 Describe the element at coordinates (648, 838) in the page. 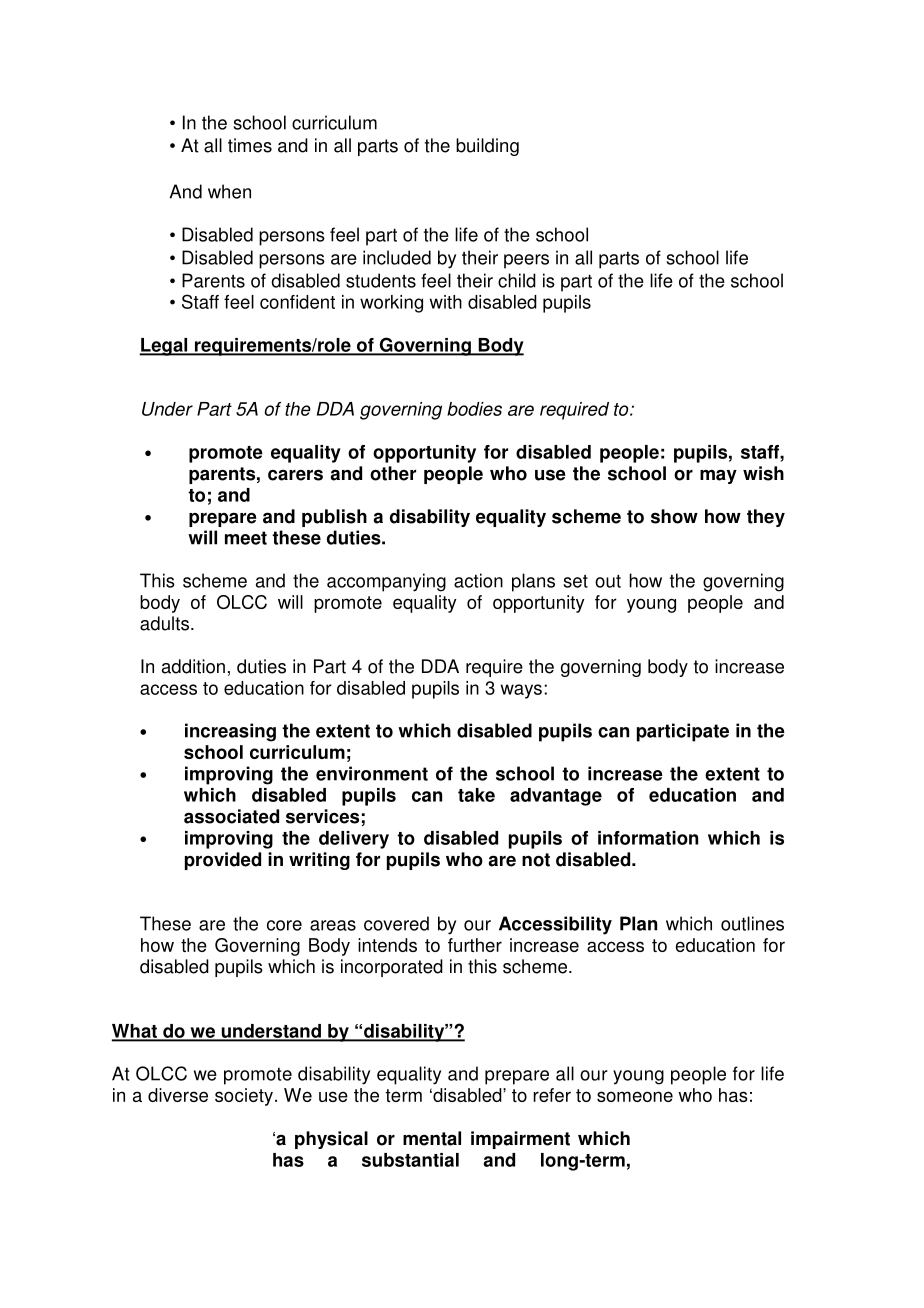

I see `information` at that location.
